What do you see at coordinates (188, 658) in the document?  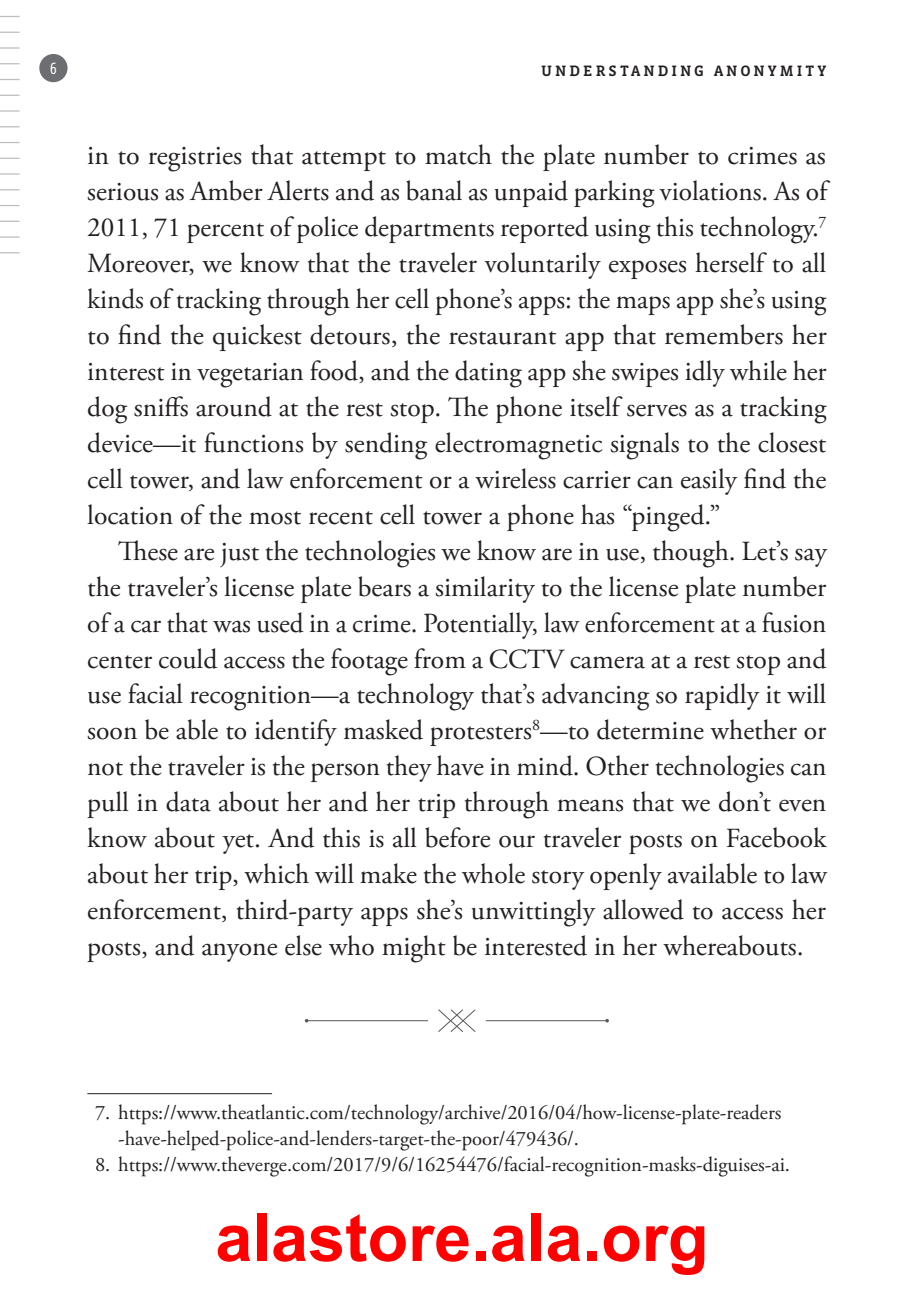 I see `could` at bounding box center [188, 658].
